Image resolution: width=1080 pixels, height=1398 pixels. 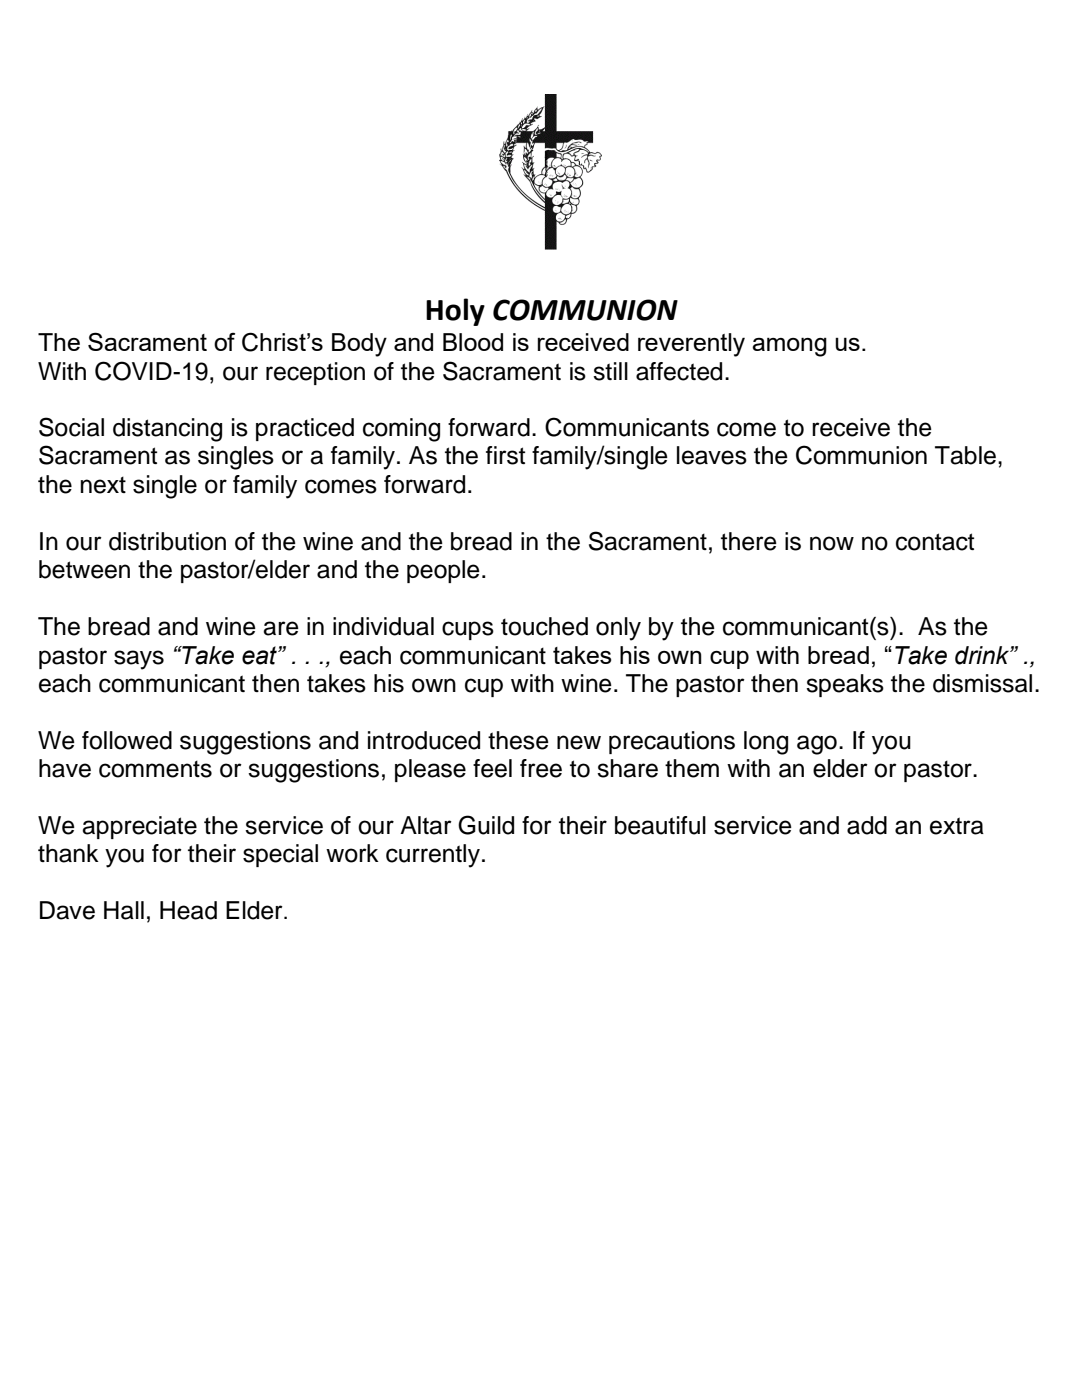 I want to click on Head, so click(x=188, y=910).
